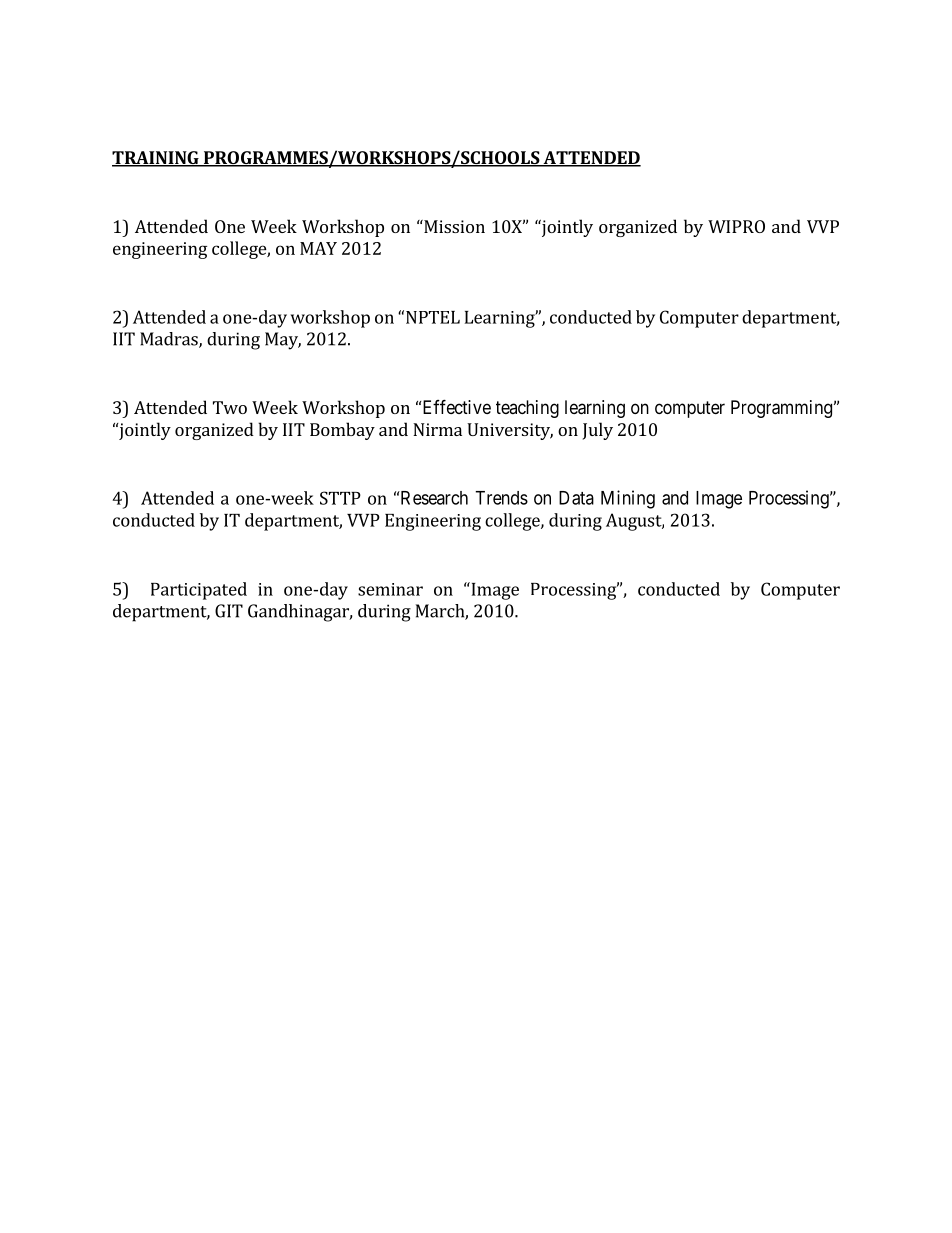 This screenshot has height=1233, width=952. I want to click on Data, so click(576, 498).
